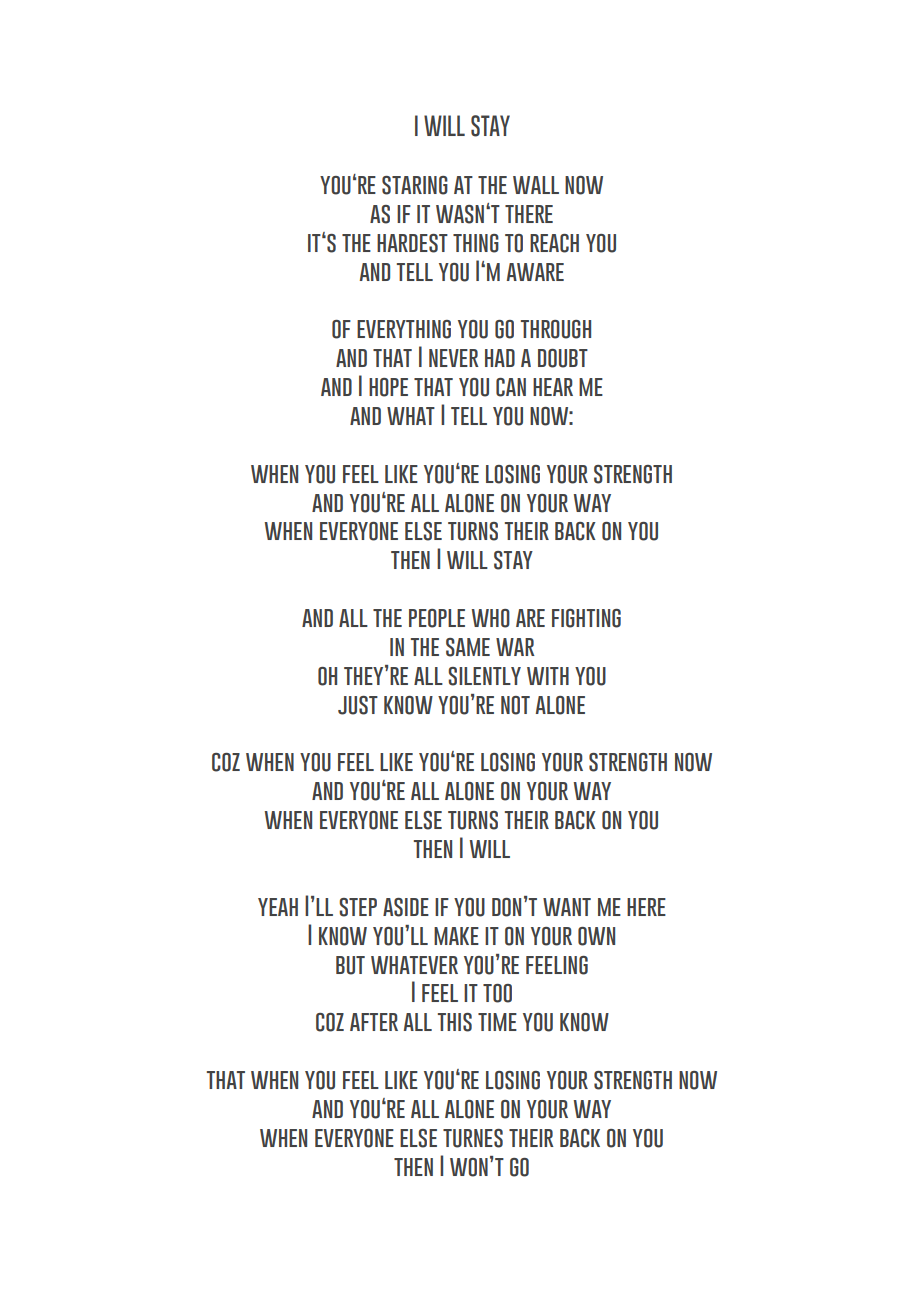  I want to click on just, so click(358, 705).
